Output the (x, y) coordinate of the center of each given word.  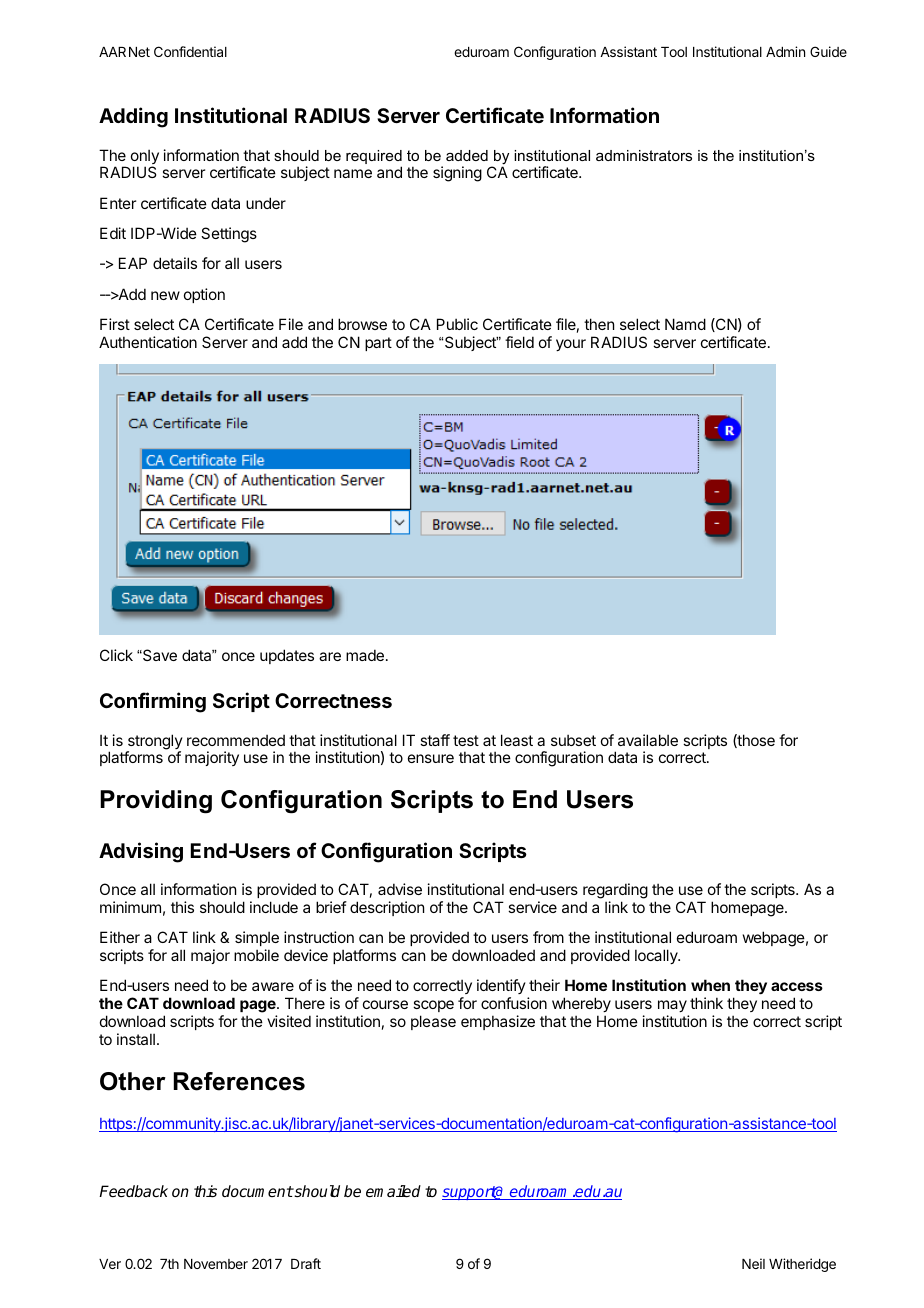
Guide (828, 51)
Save (159, 655)
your (571, 345)
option (204, 295)
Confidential (190, 51)
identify (501, 988)
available (648, 740)
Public (457, 324)
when (710, 985)
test (466, 740)
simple (257, 940)
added (467, 155)
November (216, 1264)
